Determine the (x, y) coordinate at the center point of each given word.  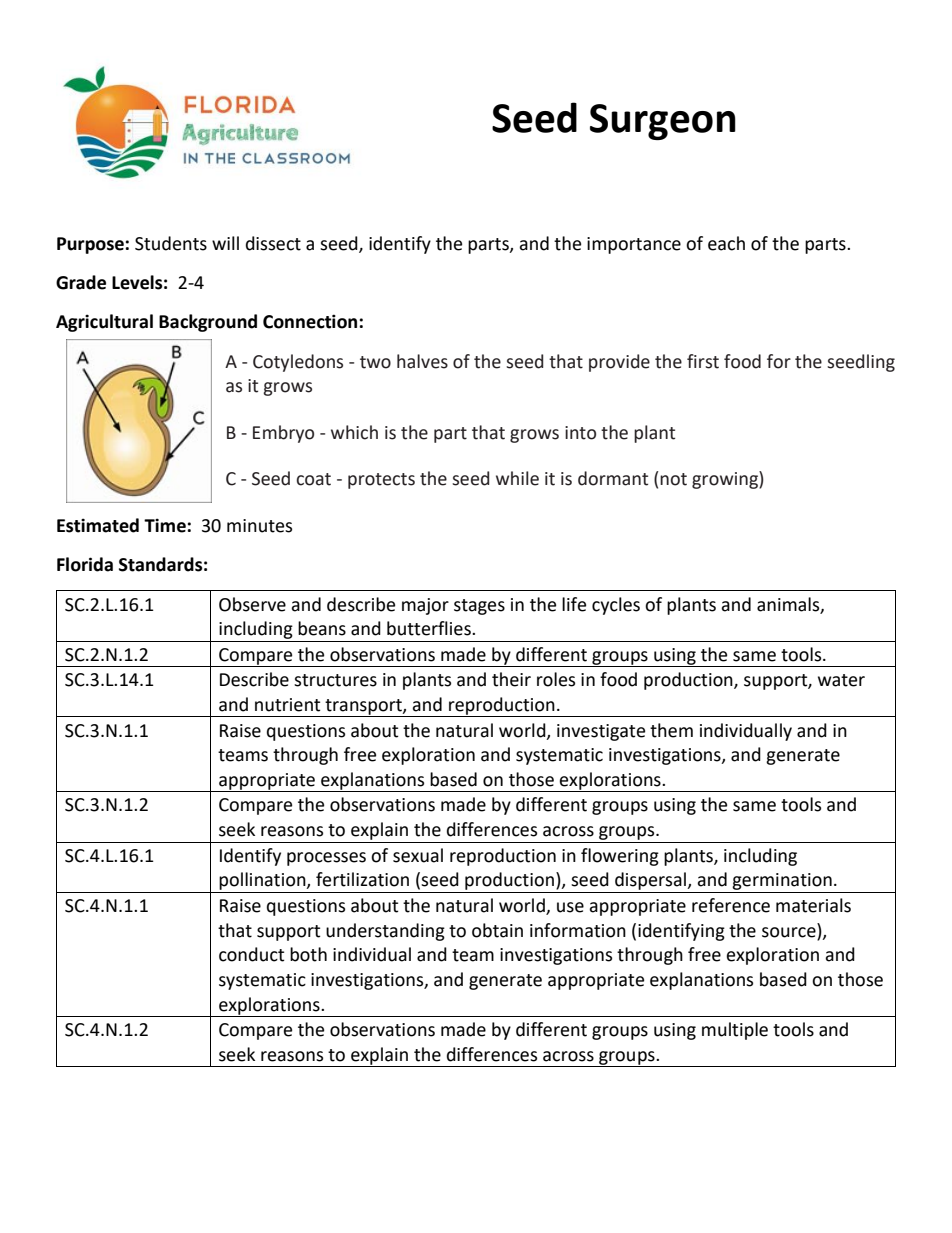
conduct (251, 954)
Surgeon (663, 122)
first (703, 361)
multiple (735, 1031)
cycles (616, 606)
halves (422, 361)
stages (479, 607)
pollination (263, 881)
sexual (418, 855)
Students (171, 243)
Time (166, 525)
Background (208, 323)
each (726, 243)
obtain (497, 930)
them (671, 730)
